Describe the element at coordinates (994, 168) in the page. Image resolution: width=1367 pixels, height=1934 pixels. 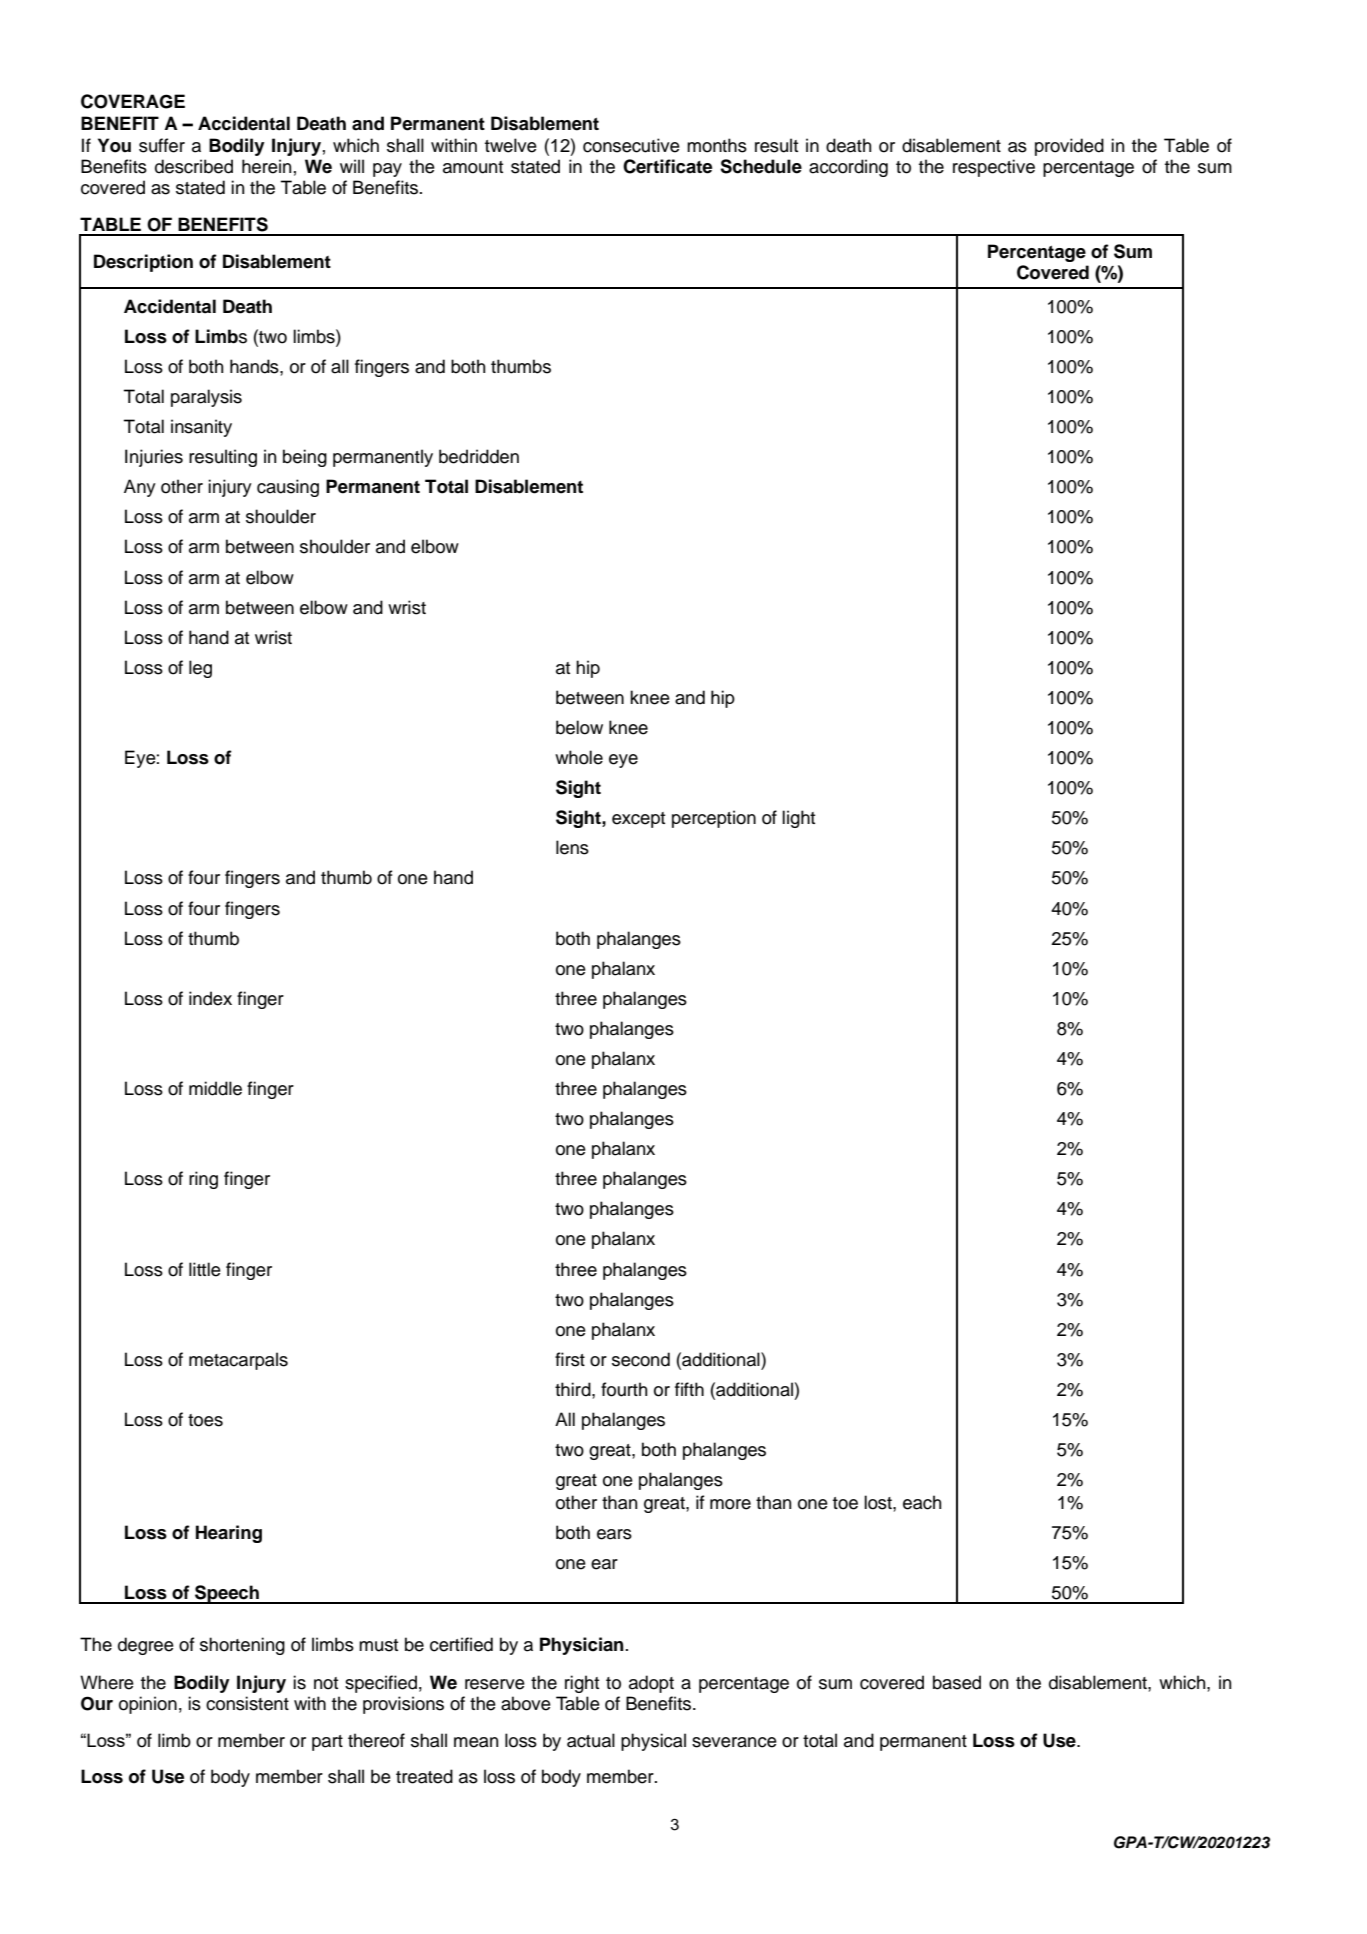
I see `respective` at that location.
